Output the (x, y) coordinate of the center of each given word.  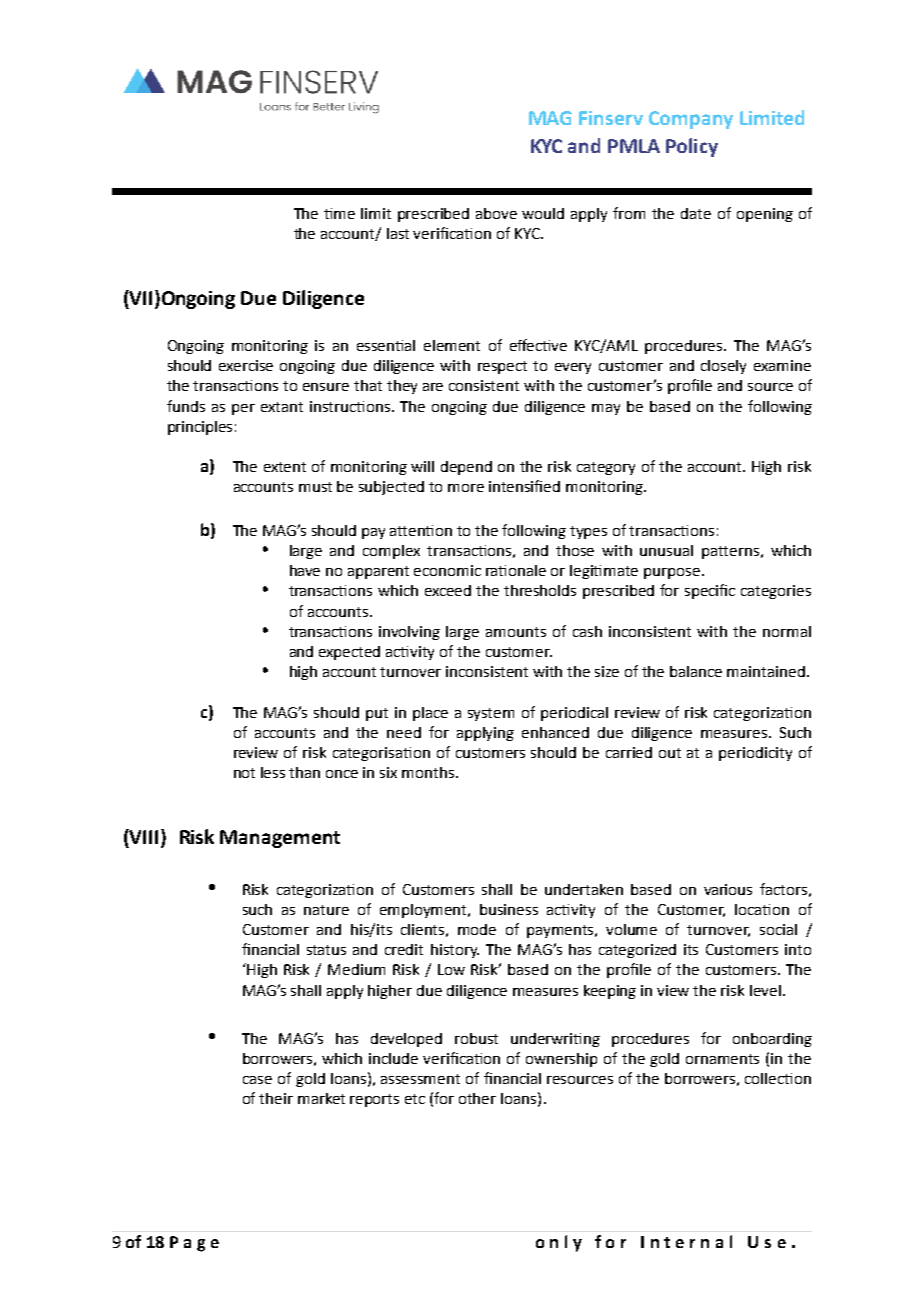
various (728, 889)
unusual (666, 550)
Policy (692, 147)
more (466, 488)
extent (285, 467)
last (398, 233)
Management (280, 839)
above (496, 213)
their (276, 1098)
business (509, 909)
